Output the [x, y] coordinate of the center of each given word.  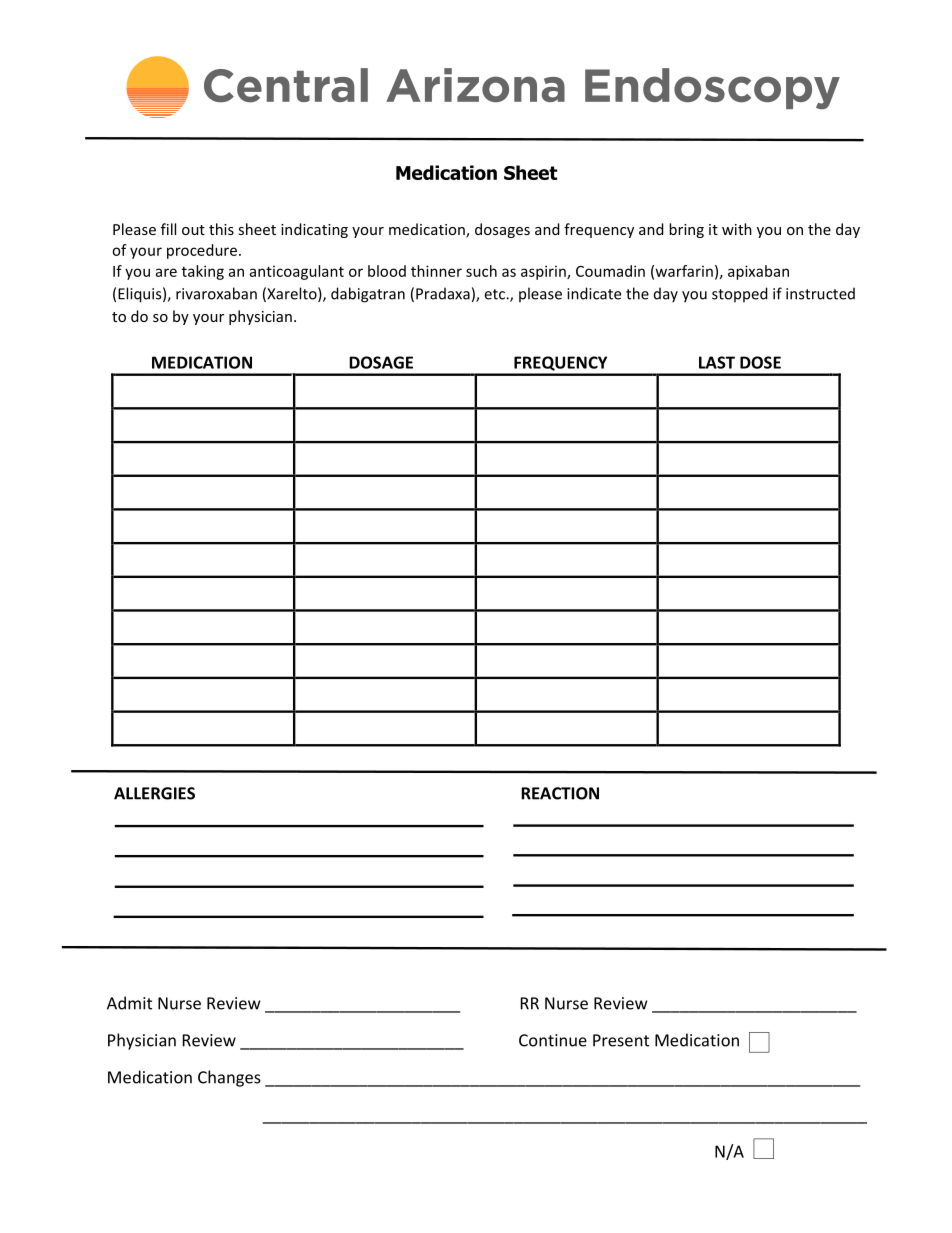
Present [621, 1040]
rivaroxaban [216, 293]
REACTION [560, 793]
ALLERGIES [154, 793]
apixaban [758, 272]
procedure [203, 251]
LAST [717, 362]
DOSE [760, 362]
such [481, 271]
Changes [229, 1078]
